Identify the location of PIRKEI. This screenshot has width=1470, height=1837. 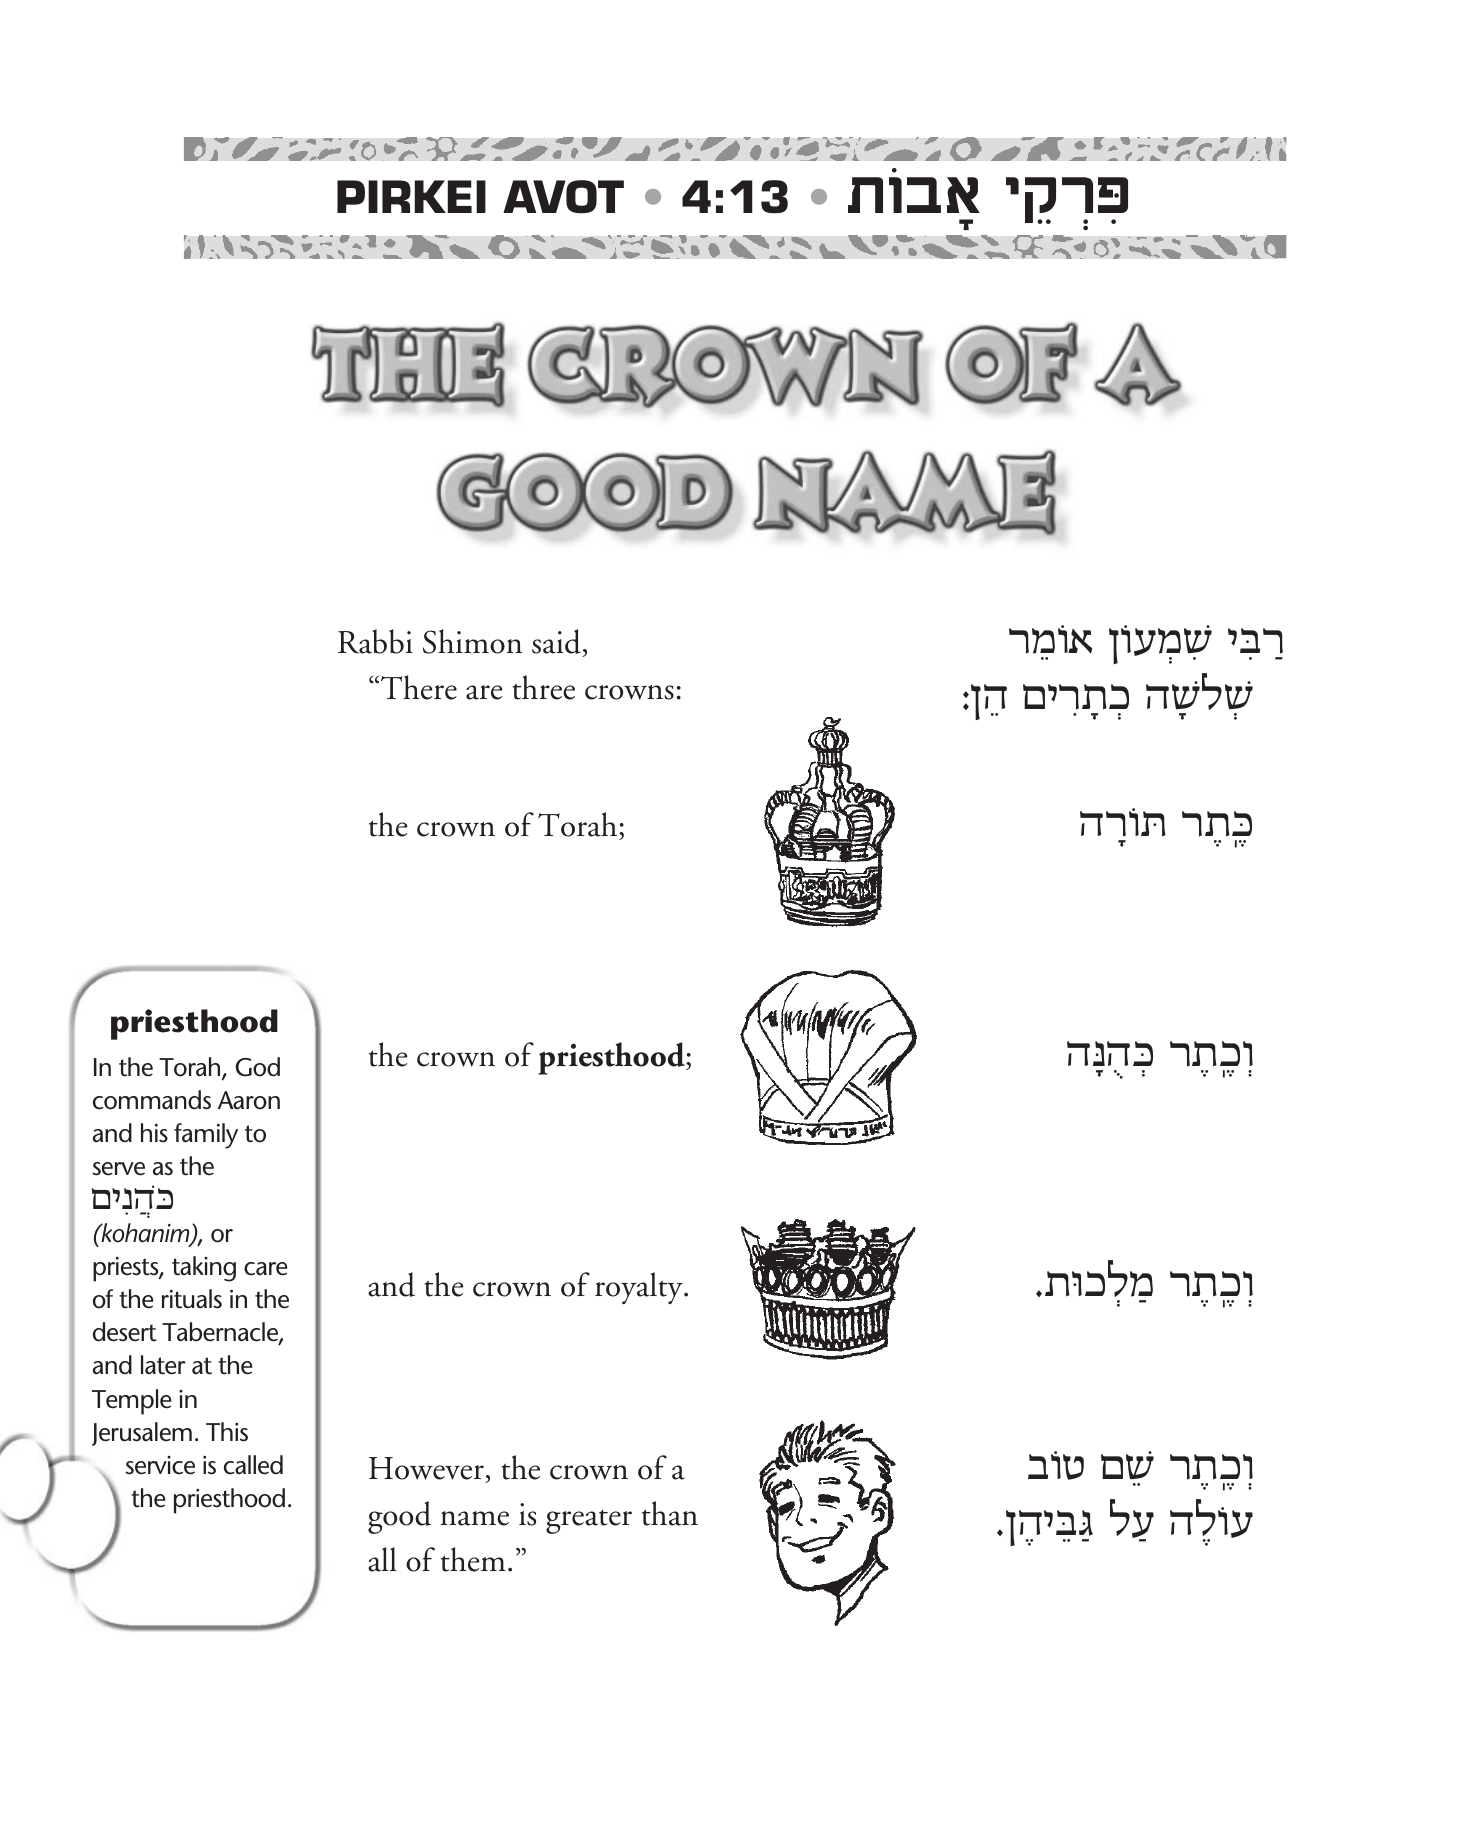
(411, 196).
